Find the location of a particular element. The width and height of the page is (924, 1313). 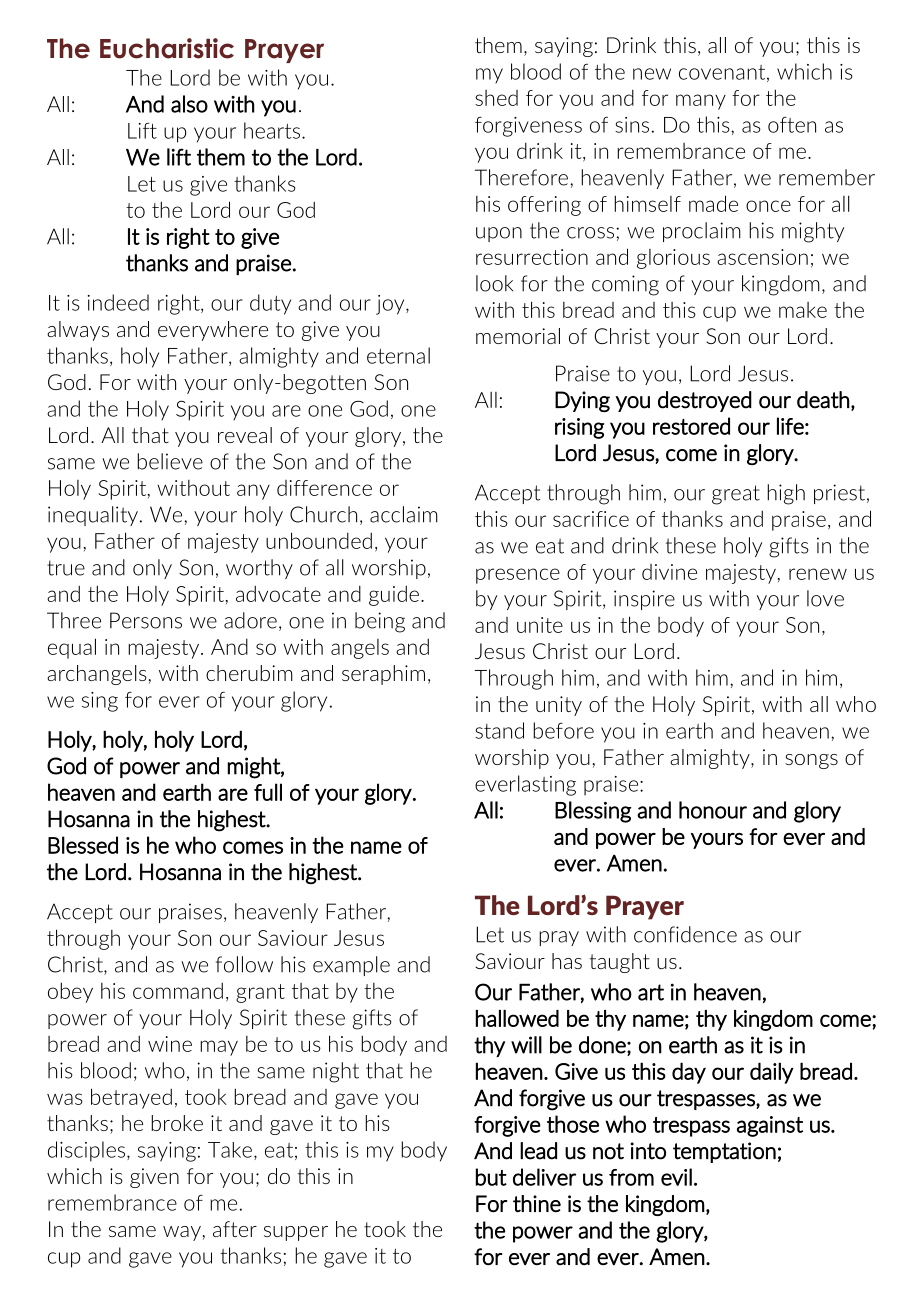

Persons is located at coordinates (146, 620).
